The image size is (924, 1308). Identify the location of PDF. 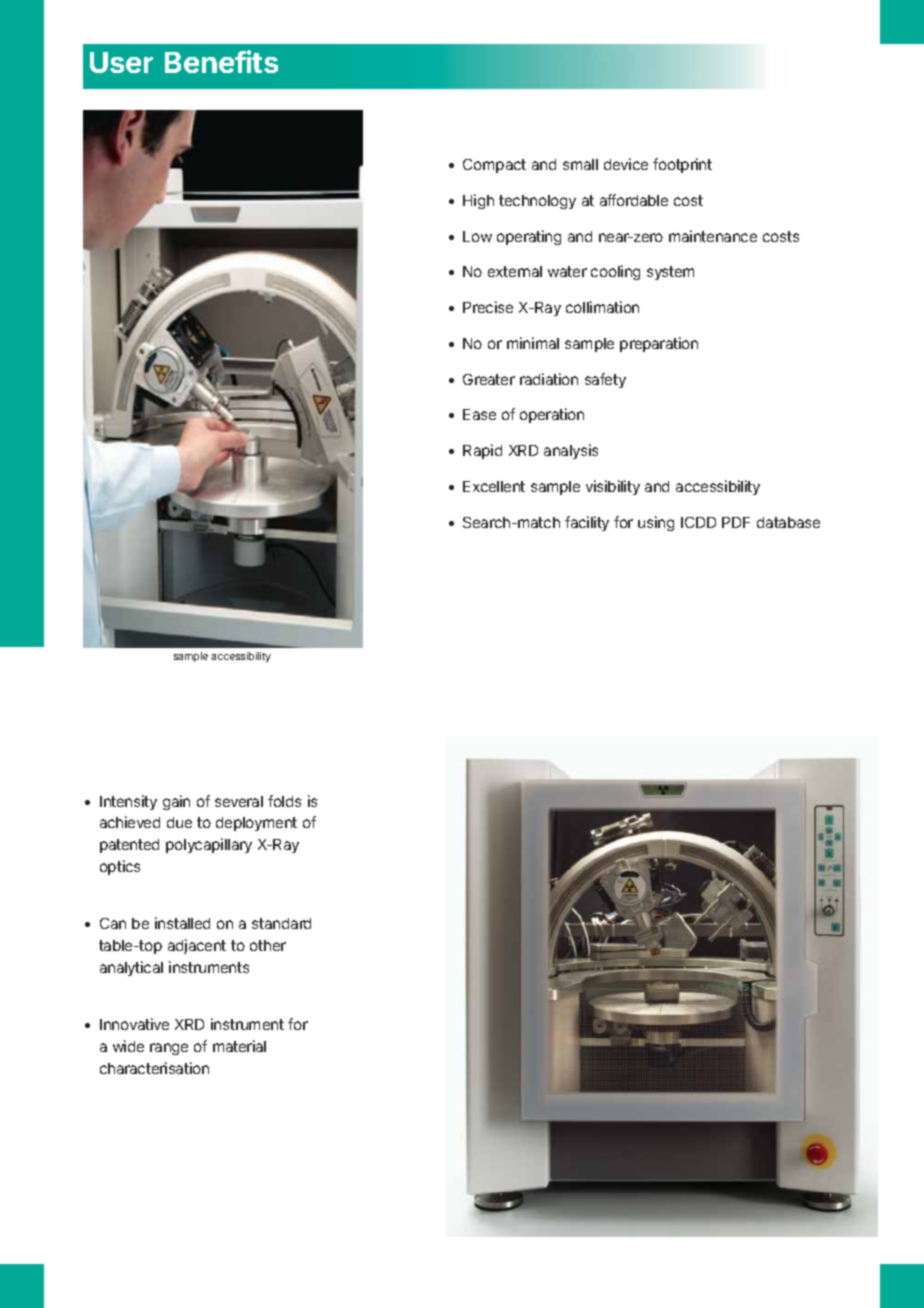
(736, 522).
